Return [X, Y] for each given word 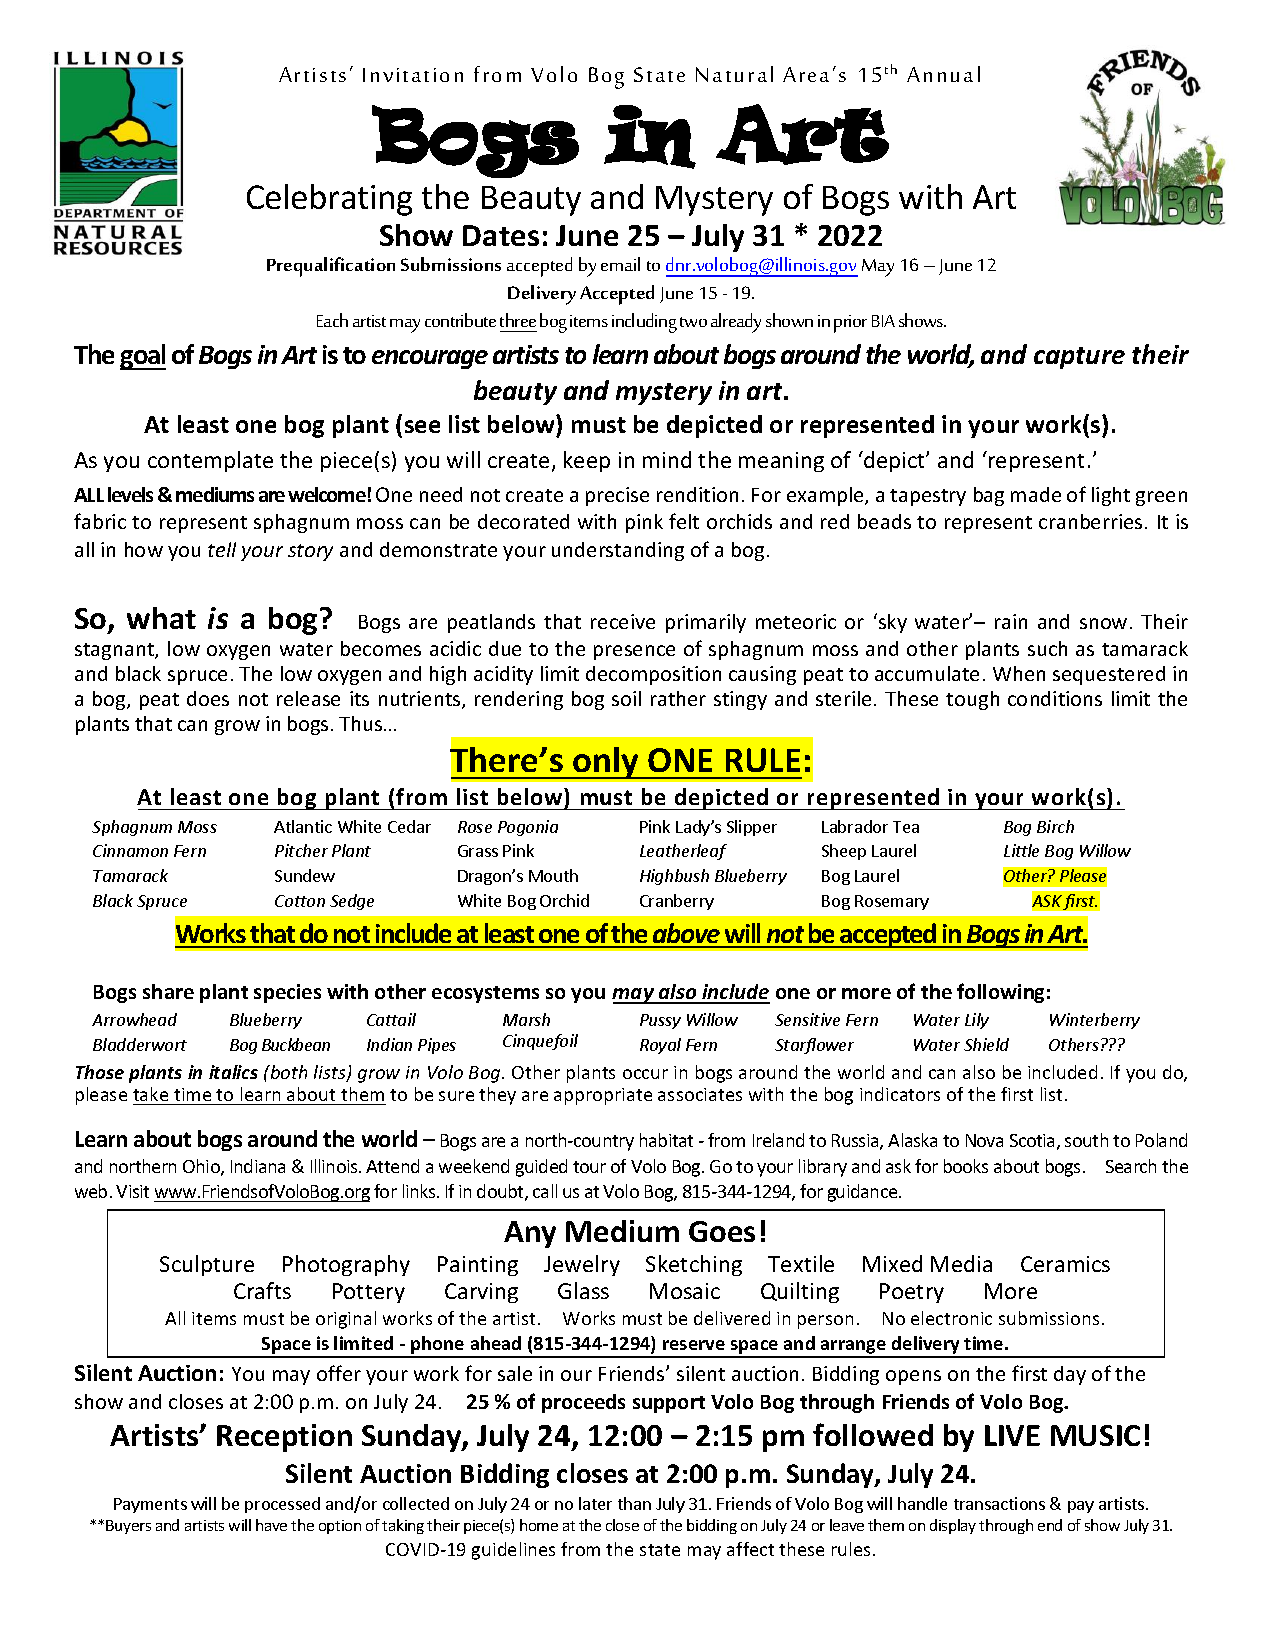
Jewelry [582, 1265]
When [1019, 673]
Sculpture [207, 1265]
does [208, 698]
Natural [734, 74]
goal [143, 357]
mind [667, 459]
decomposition [653, 675]
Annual [943, 74]
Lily [977, 1021]
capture [1079, 358]
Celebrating [329, 200]
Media [961, 1263]
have [271, 1525]
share [168, 991]
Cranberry [677, 902]
